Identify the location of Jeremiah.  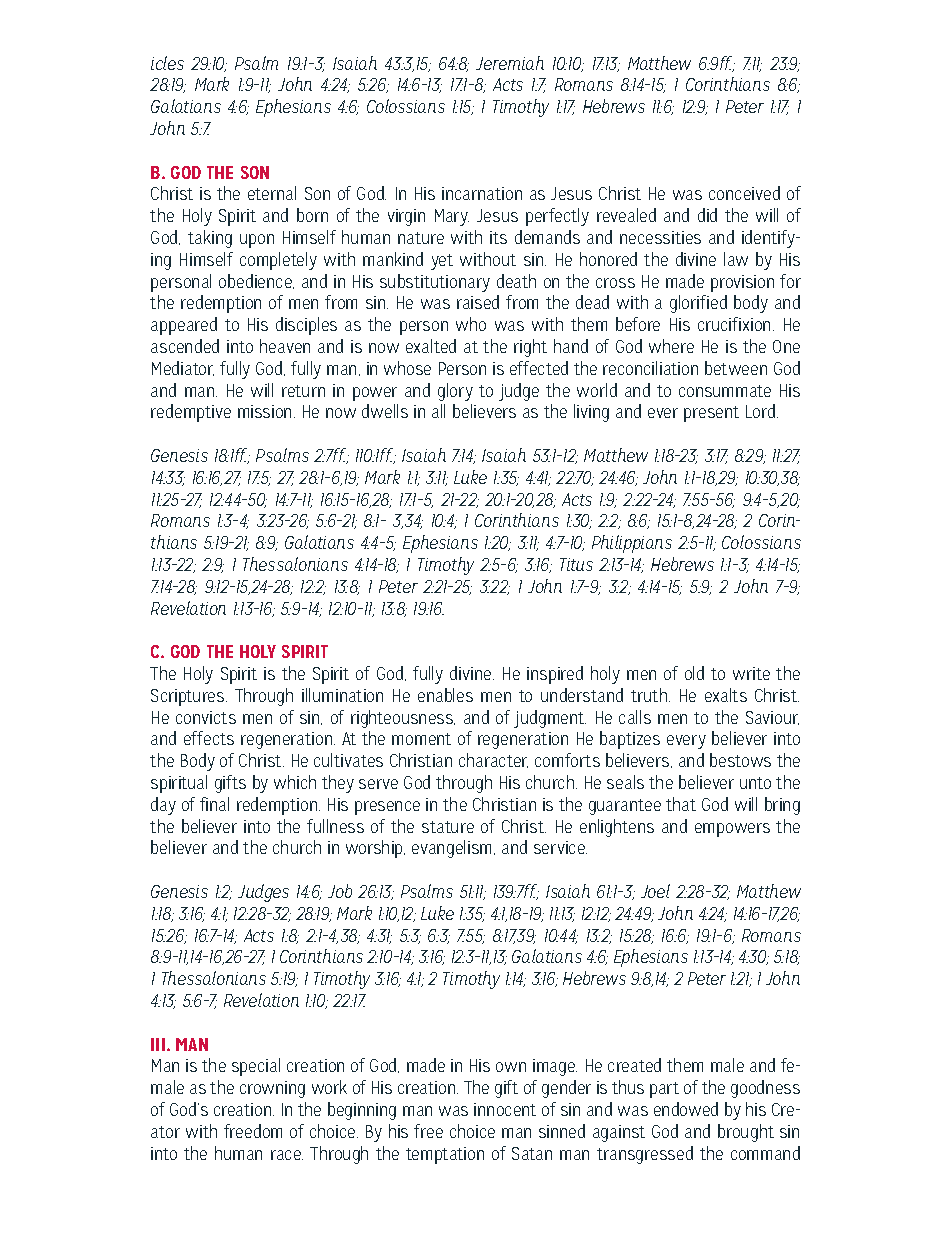
(510, 63).
